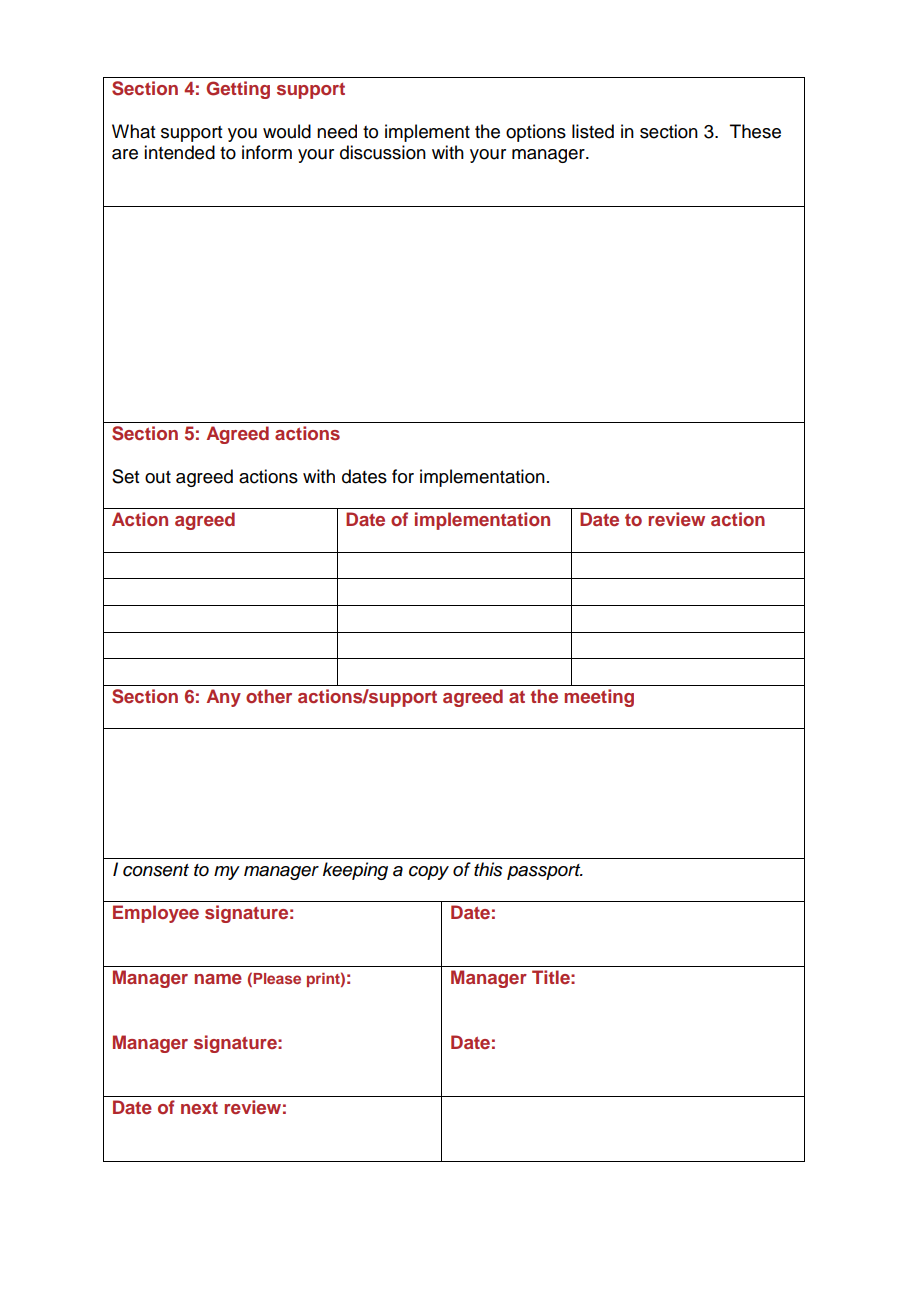 The width and height of the screenshot is (924, 1308). I want to click on These, so click(755, 131).
